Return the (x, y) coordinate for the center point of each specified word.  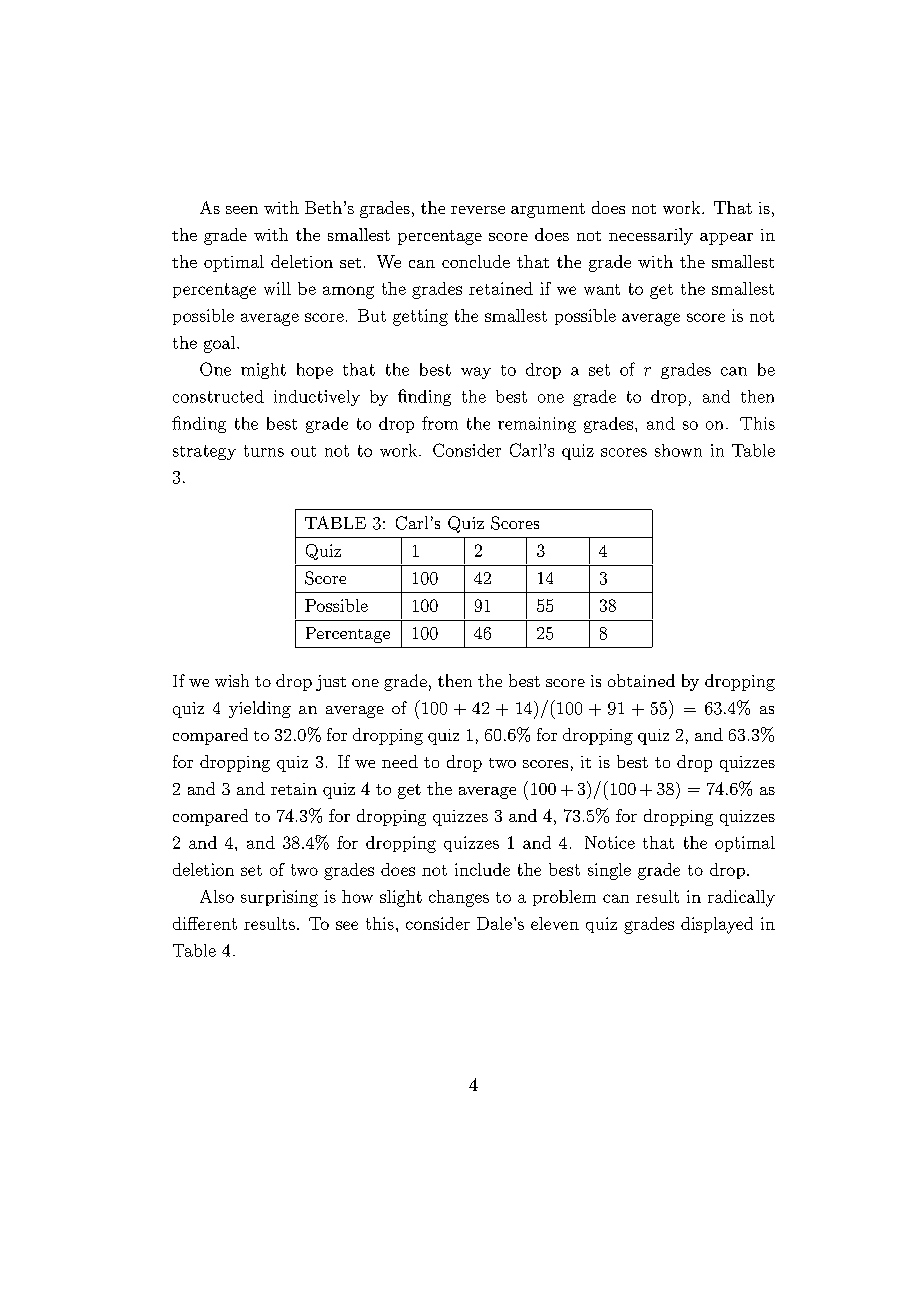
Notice (610, 842)
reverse (478, 210)
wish (232, 680)
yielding (260, 709)
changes (459, 898)
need (400, 761)
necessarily (651, 236)
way (476, 373)
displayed (717, 925)
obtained (641, 680)
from (440, 423)
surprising (279, 898)
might (263, 371)
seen (242, 210)
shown (678, 450)
